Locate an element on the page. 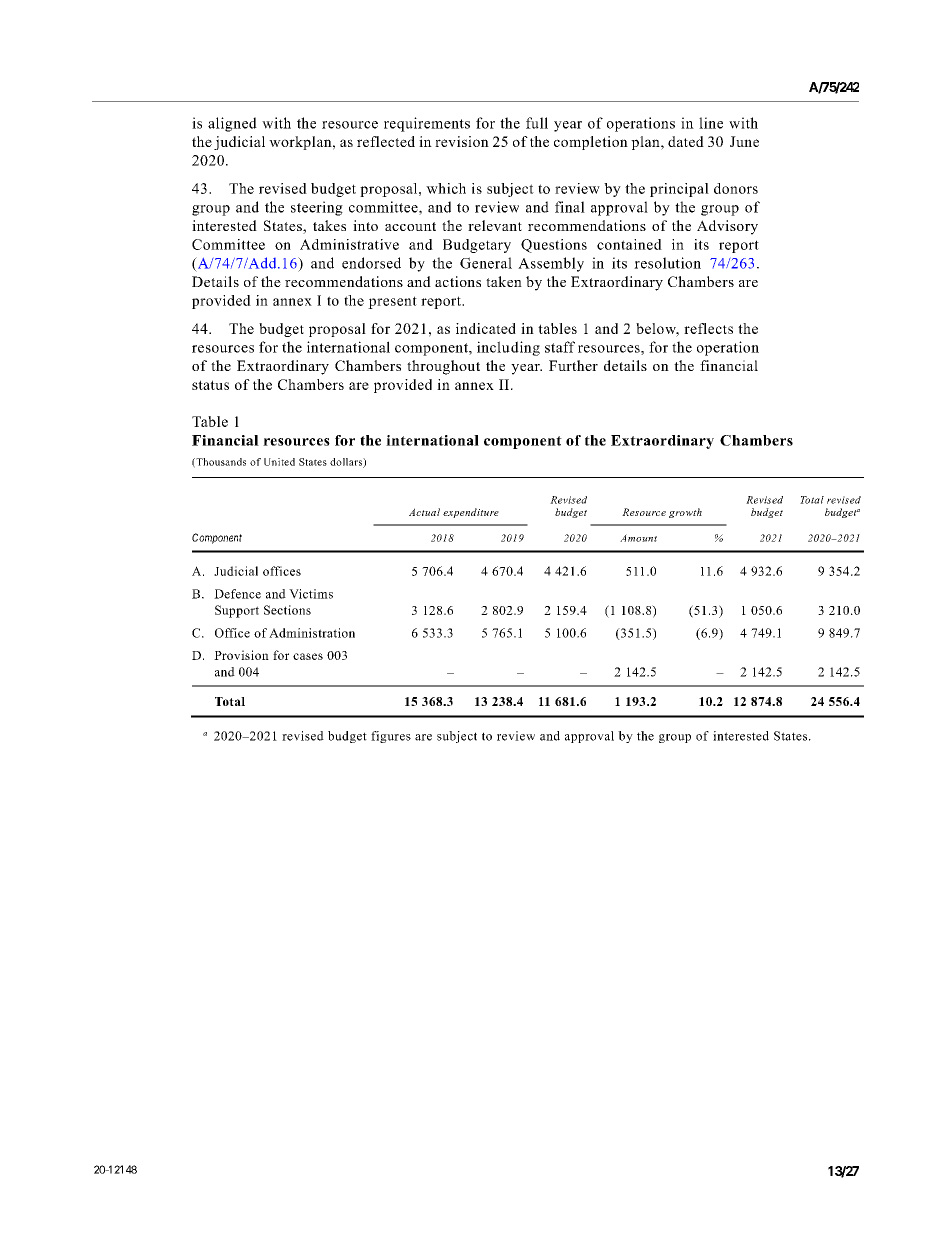 The width and height of the image is (952, 1233). United is located at coordinates (279, 462).
